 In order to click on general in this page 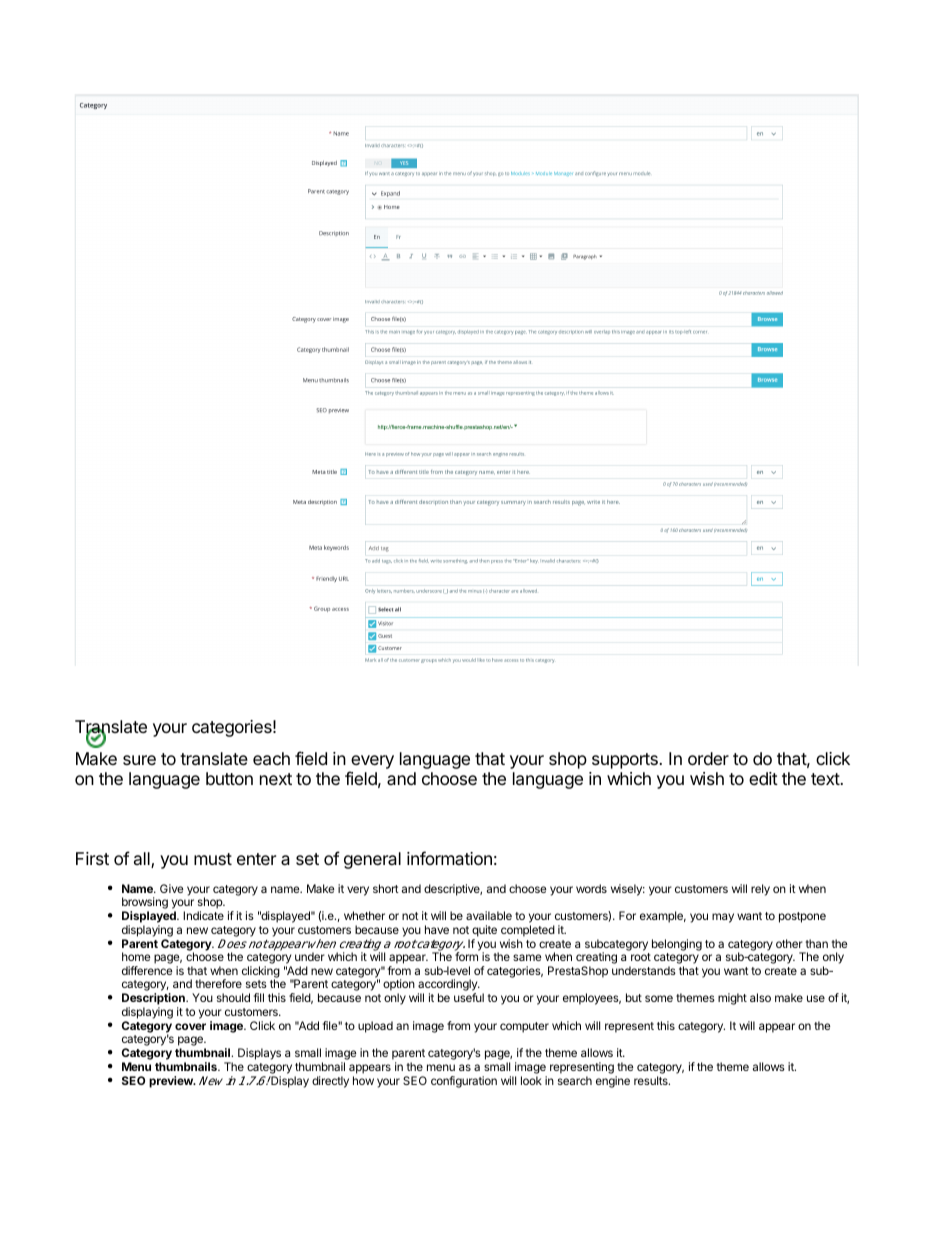, I will do `click(372, 860)`.
